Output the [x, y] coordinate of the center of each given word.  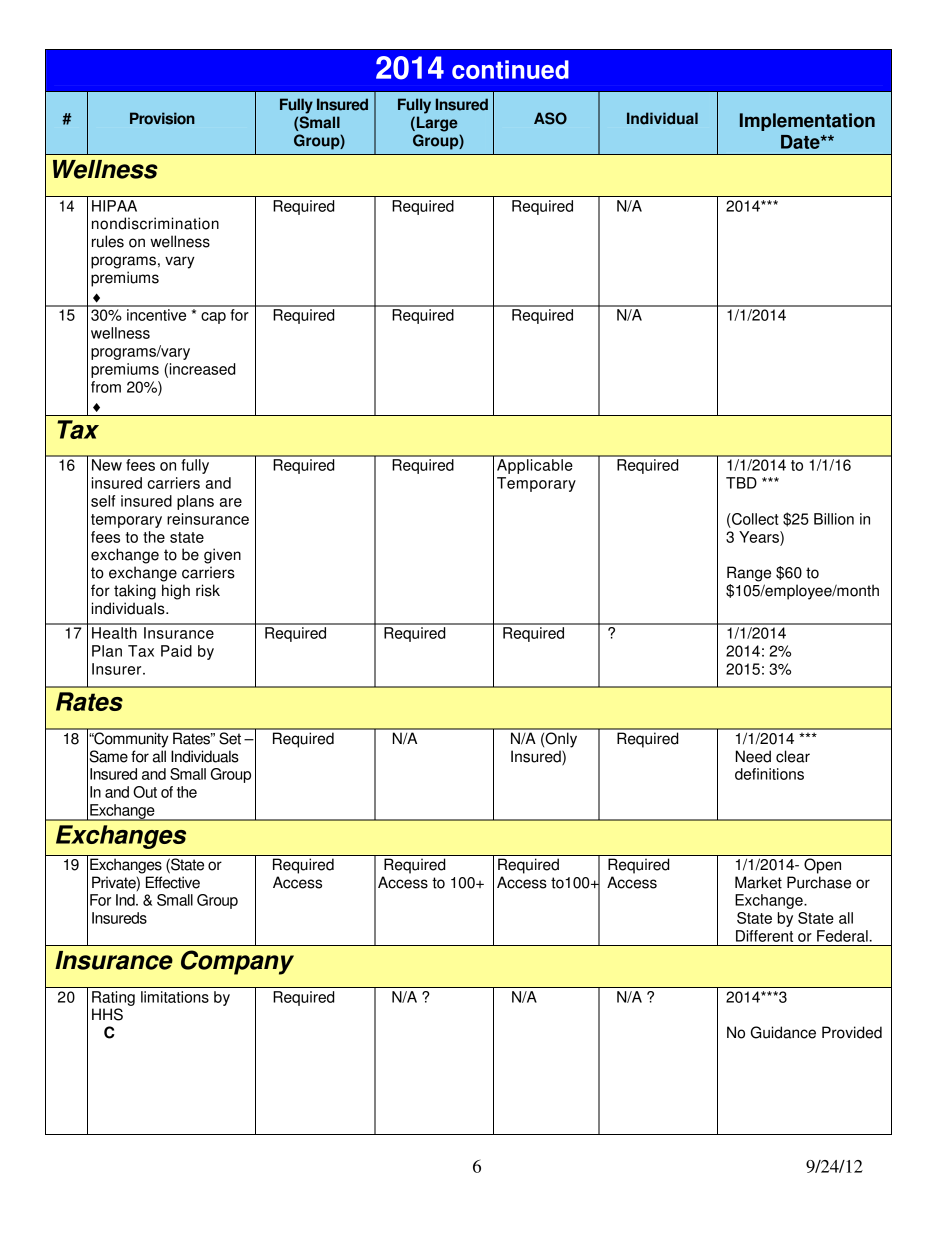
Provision [162, 118]
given [222, 556]
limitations [175, 997]
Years [760, 537]
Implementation [807, 122]
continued [510, 69]
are [231, 502]
